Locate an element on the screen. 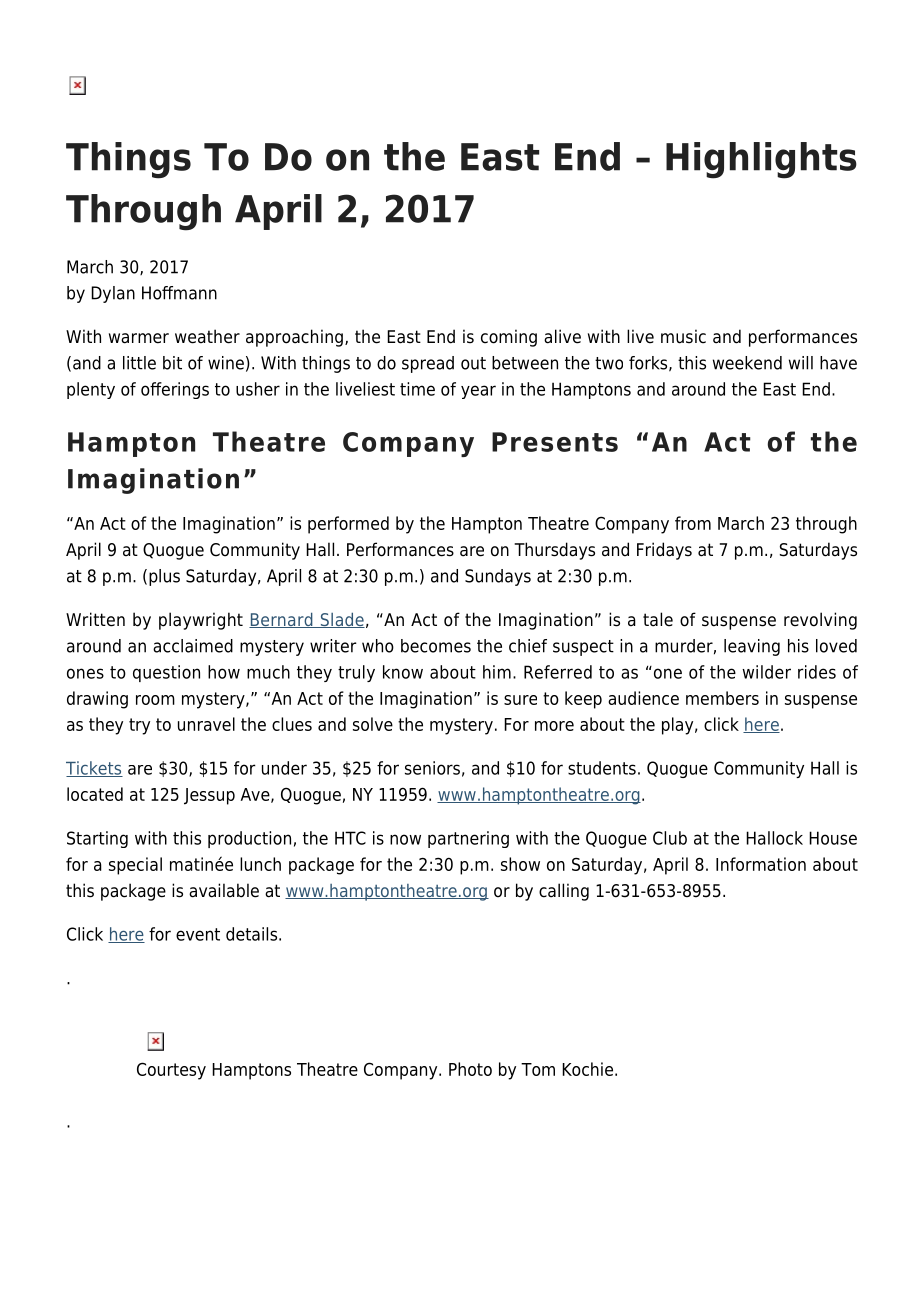 This screenshot has height=1308, width=924. Courtesy is located at coordinates (171, 1071).
